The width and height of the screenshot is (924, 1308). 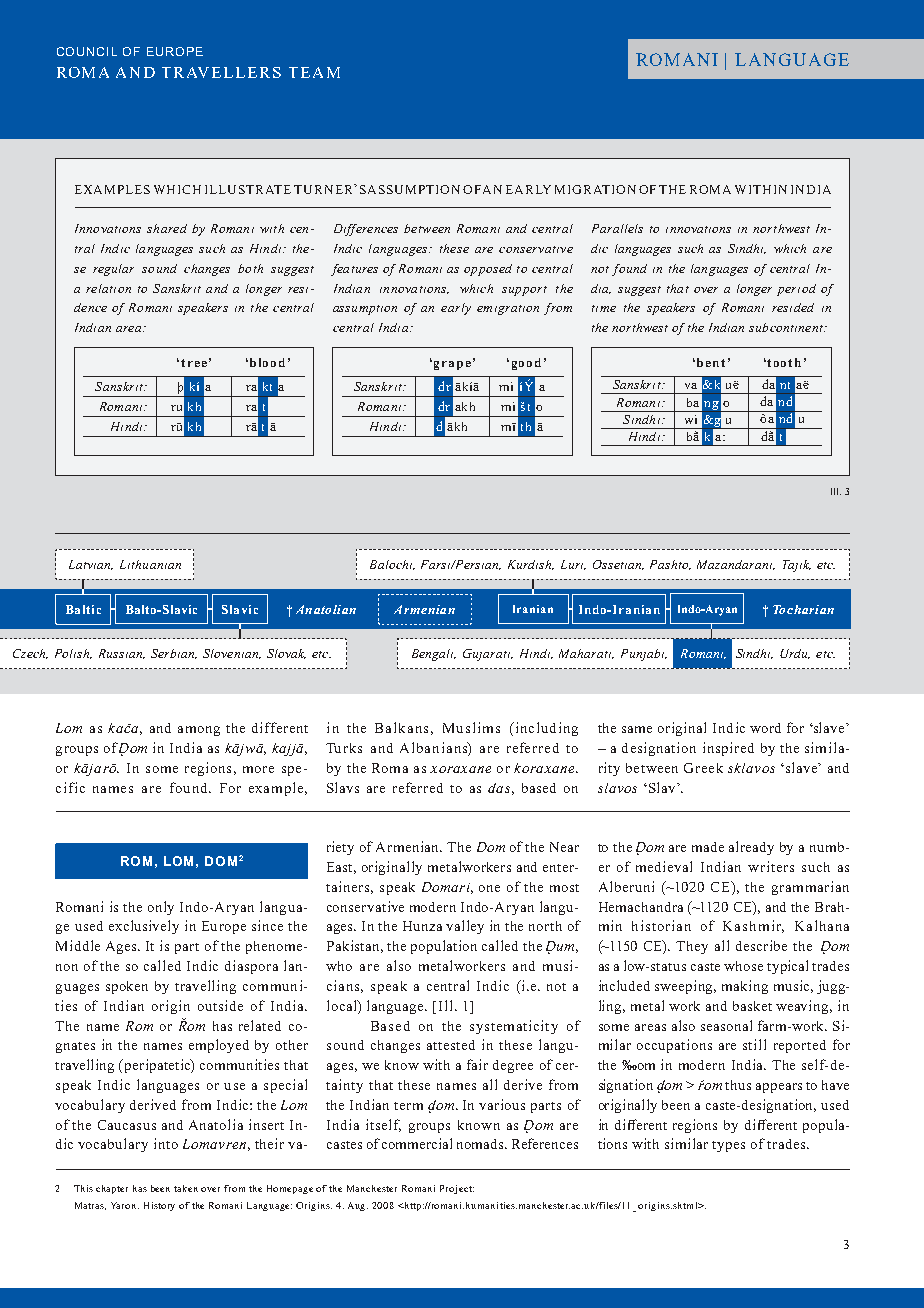 I want to click on tree, so click(x=194, y=363).
